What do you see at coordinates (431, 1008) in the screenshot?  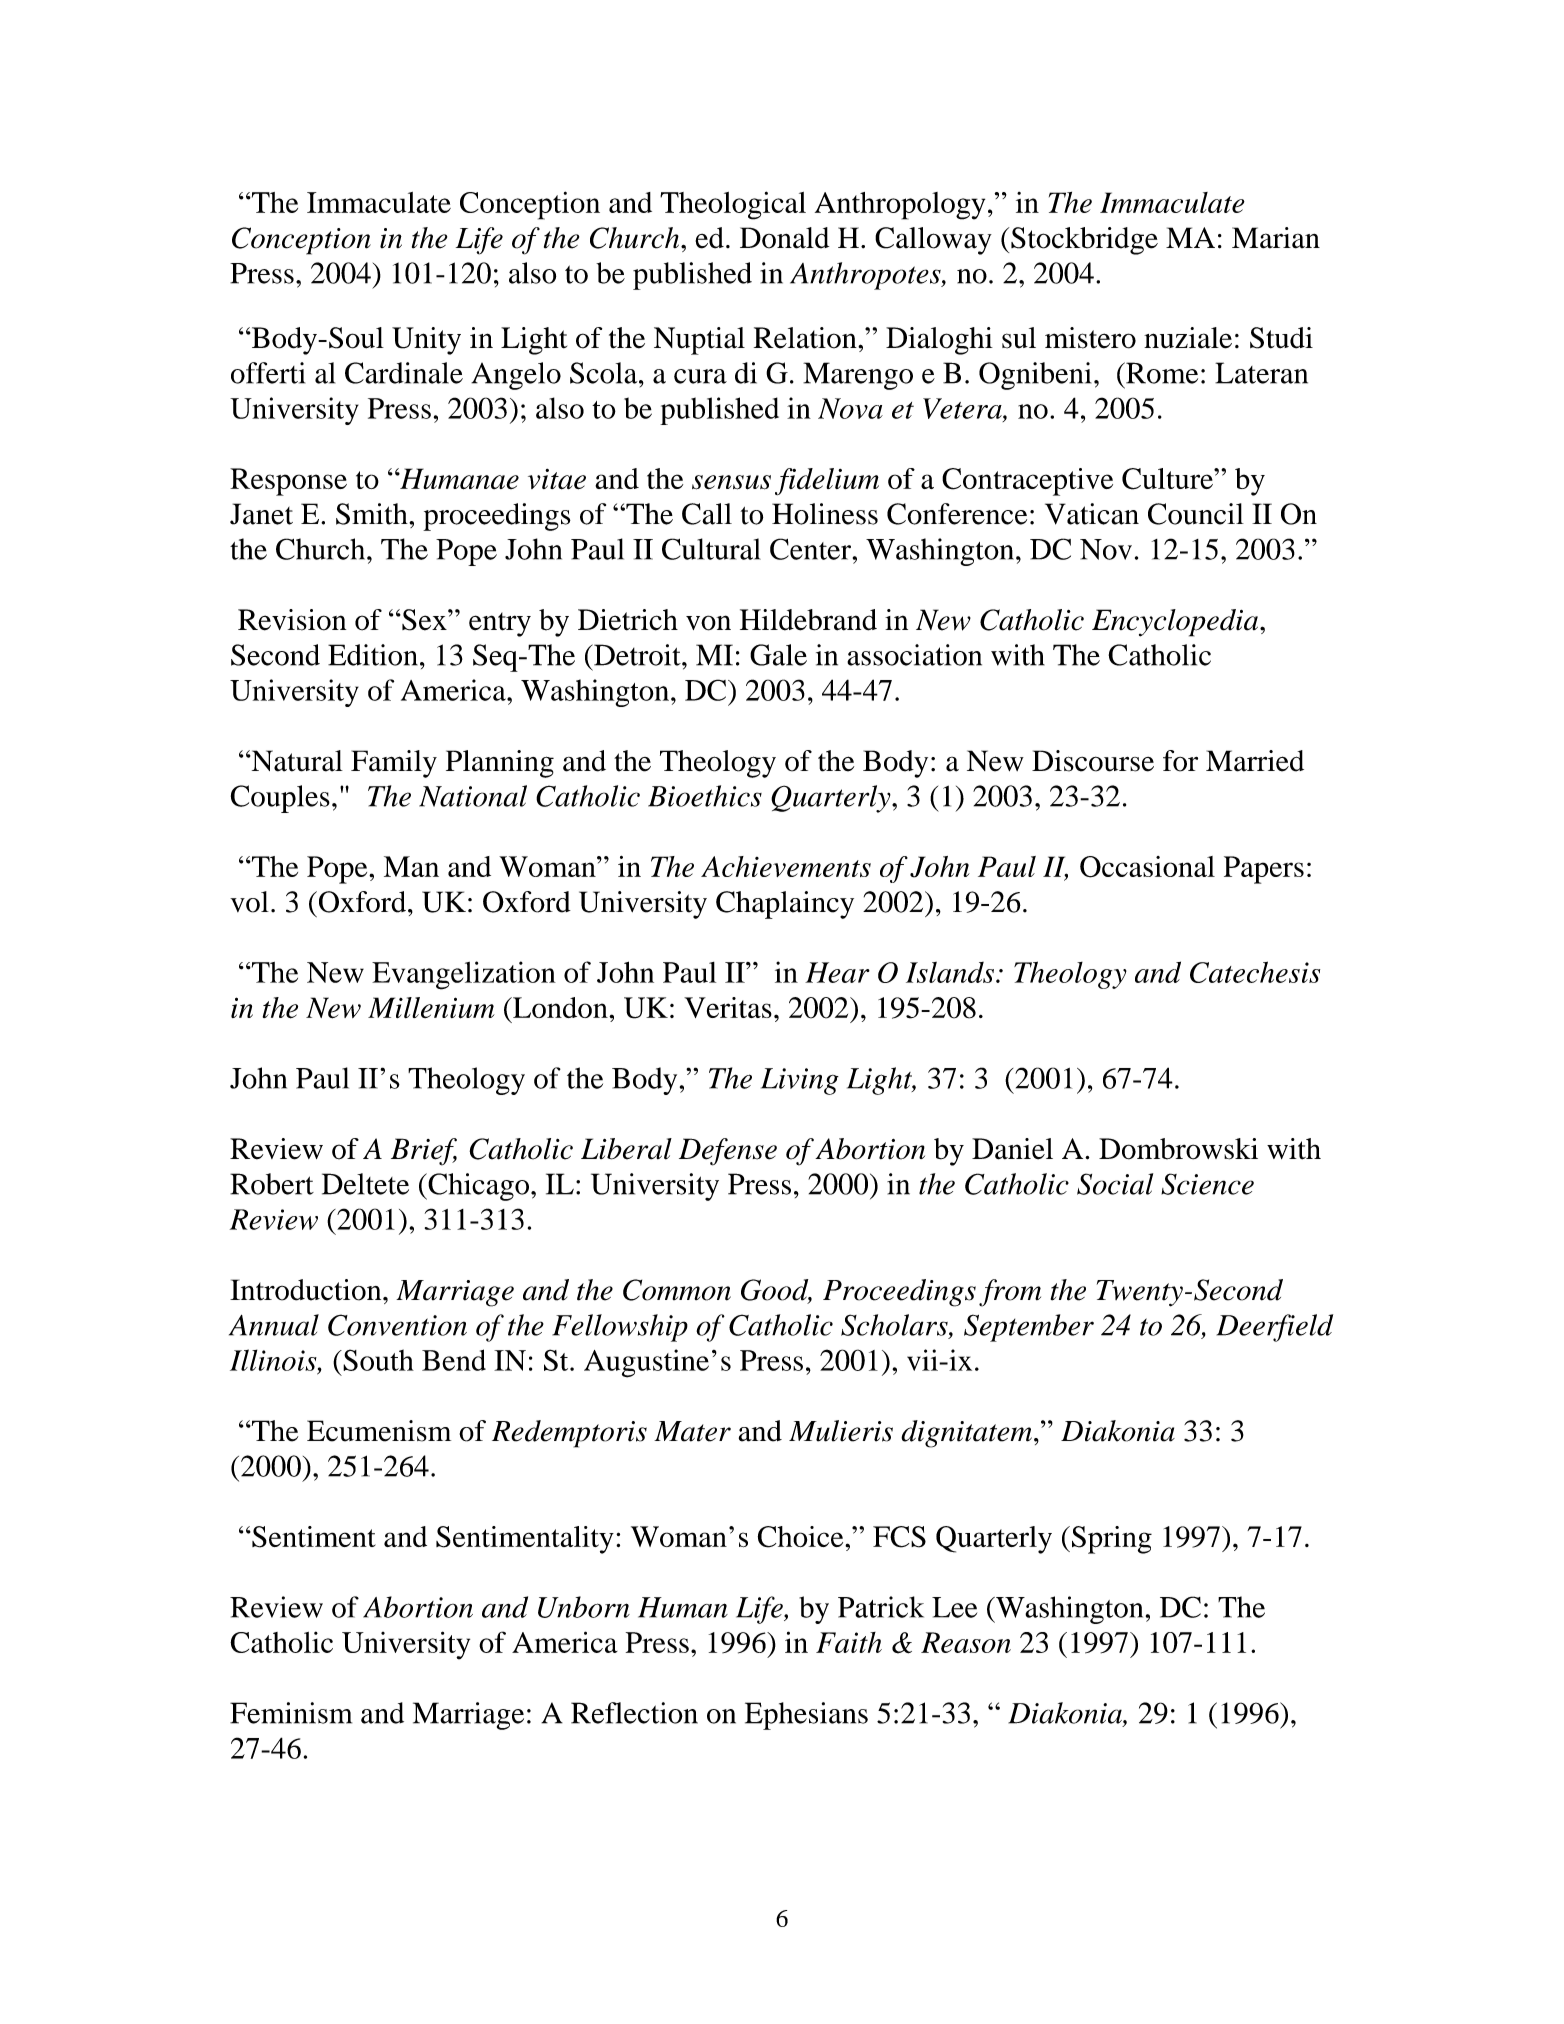 I see `Millenium` at bounding box center [431, 1008].
